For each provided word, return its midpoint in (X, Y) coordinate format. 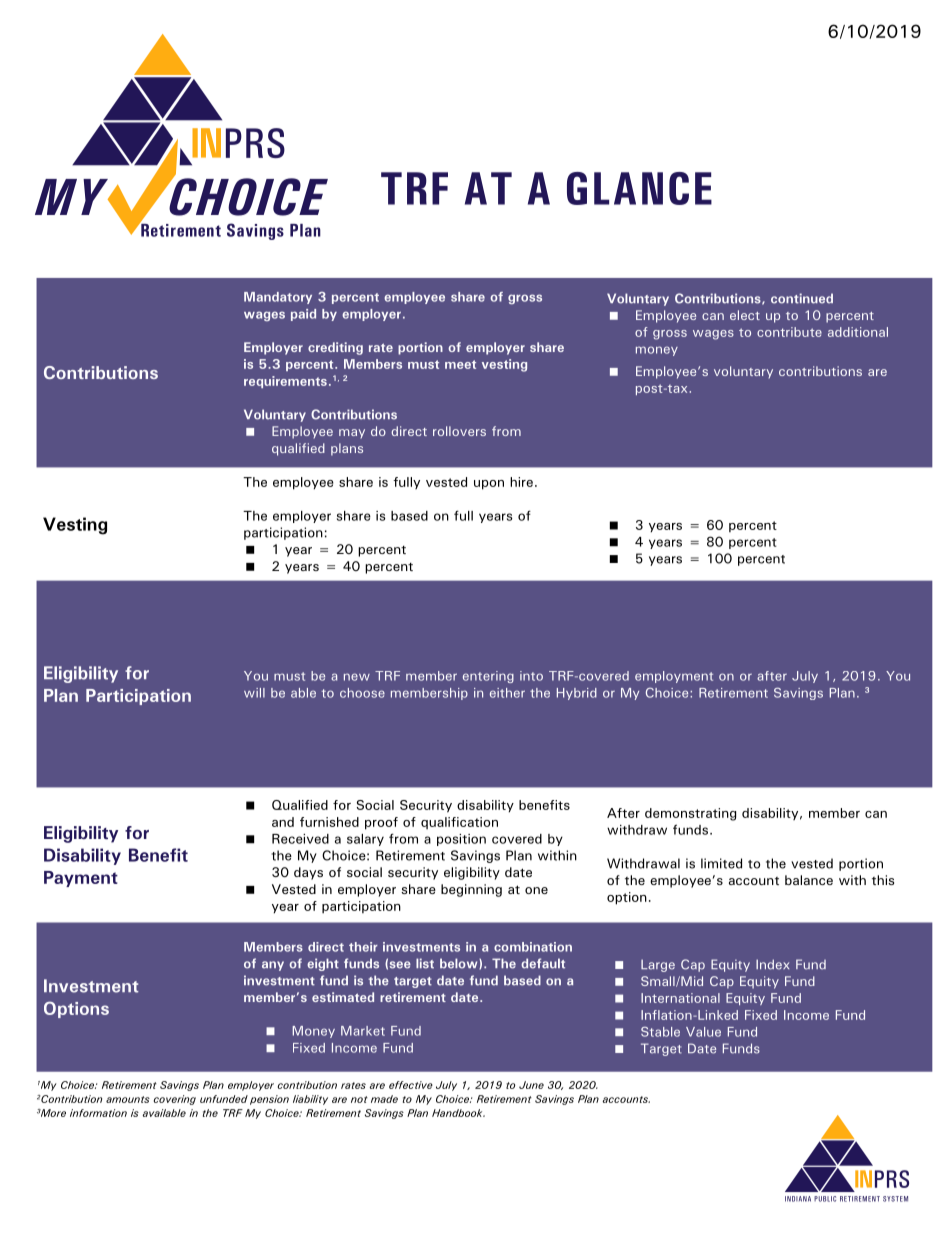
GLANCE (639, 188)
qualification (459, 823)
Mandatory (278, 298)
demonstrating (690, 814)
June (531, 1085)
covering (175, 1100)
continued (802, 298)
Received (300, 839)
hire (521, 482)
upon (489, 485)
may (352, 433)
